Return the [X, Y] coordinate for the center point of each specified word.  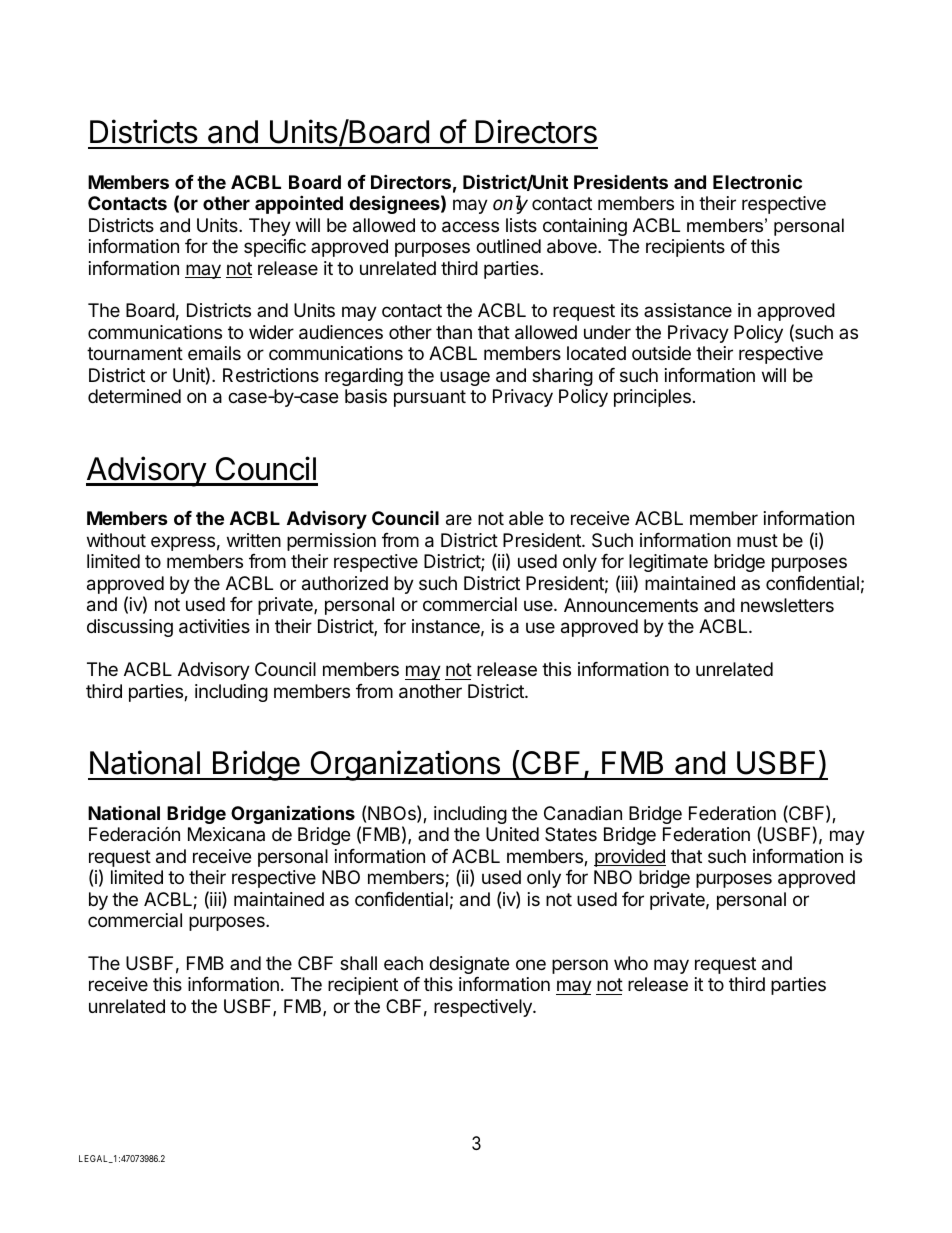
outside [661, 353]
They [270, 227]
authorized [345, 583]
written [254, 540]
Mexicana [226, 834]
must [757, 540]
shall [358, 963]
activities [214, 626]
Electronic [757, 181]
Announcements [631, 605]
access [470, 227]
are [459, 520]
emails [214, 353]
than [454, 332]
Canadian [583, 813]
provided [630, 858]
